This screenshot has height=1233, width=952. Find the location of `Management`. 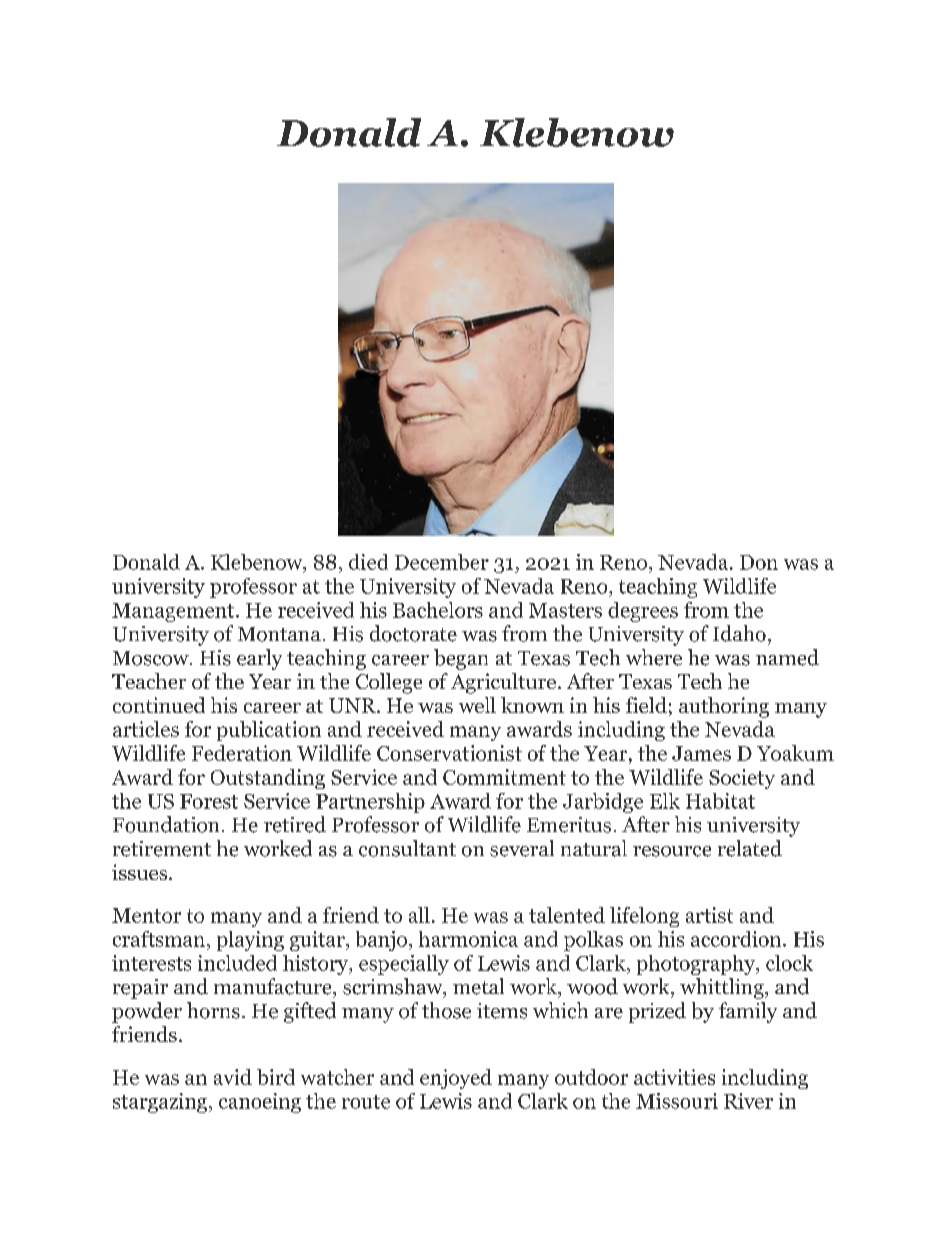

Management is located at coordinates (174, 612).
